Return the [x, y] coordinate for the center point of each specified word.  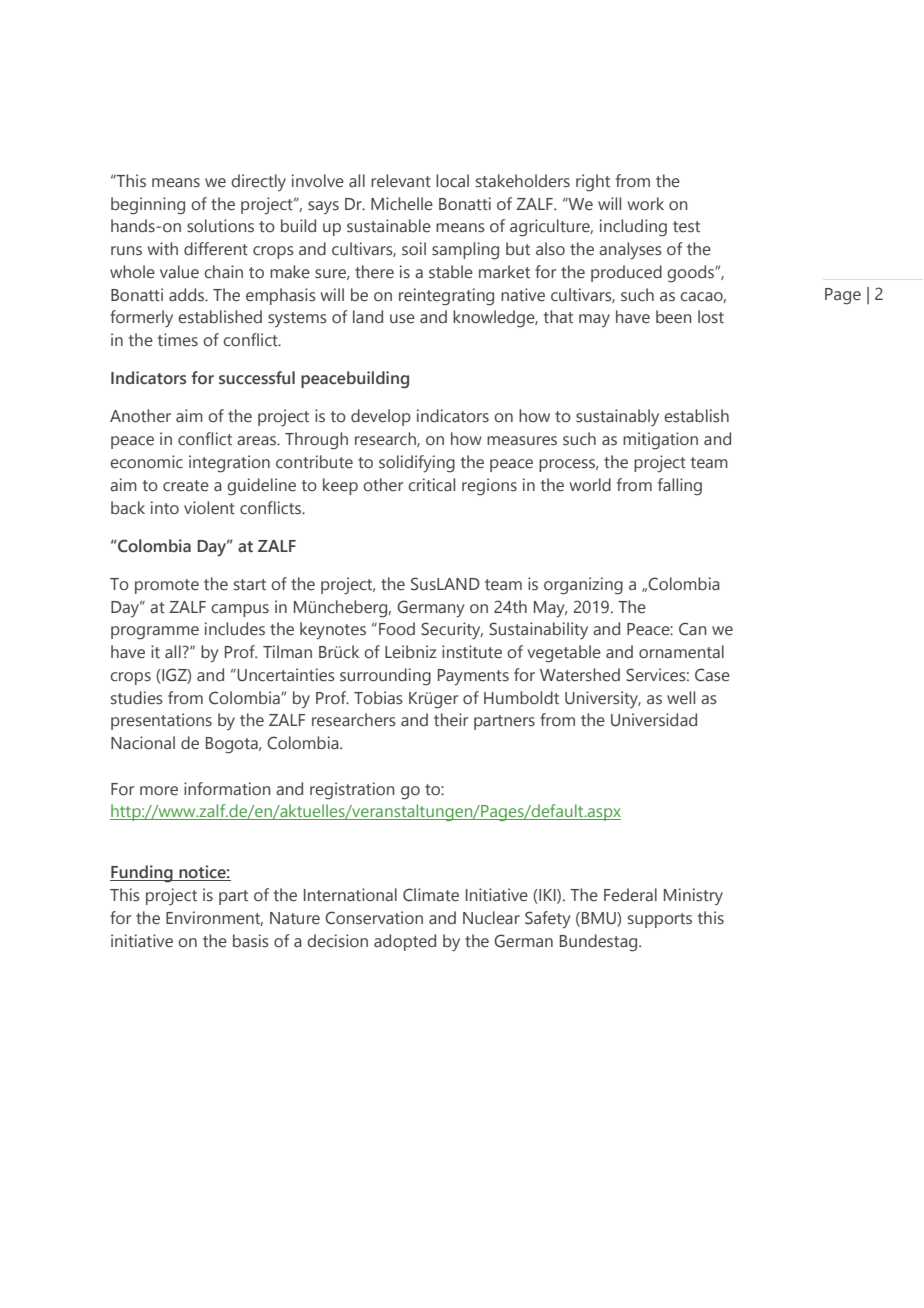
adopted [405, 942]
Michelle [402, 204]
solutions [220, 226]
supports [660, 920]
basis [251, 941]
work [646, 204]
